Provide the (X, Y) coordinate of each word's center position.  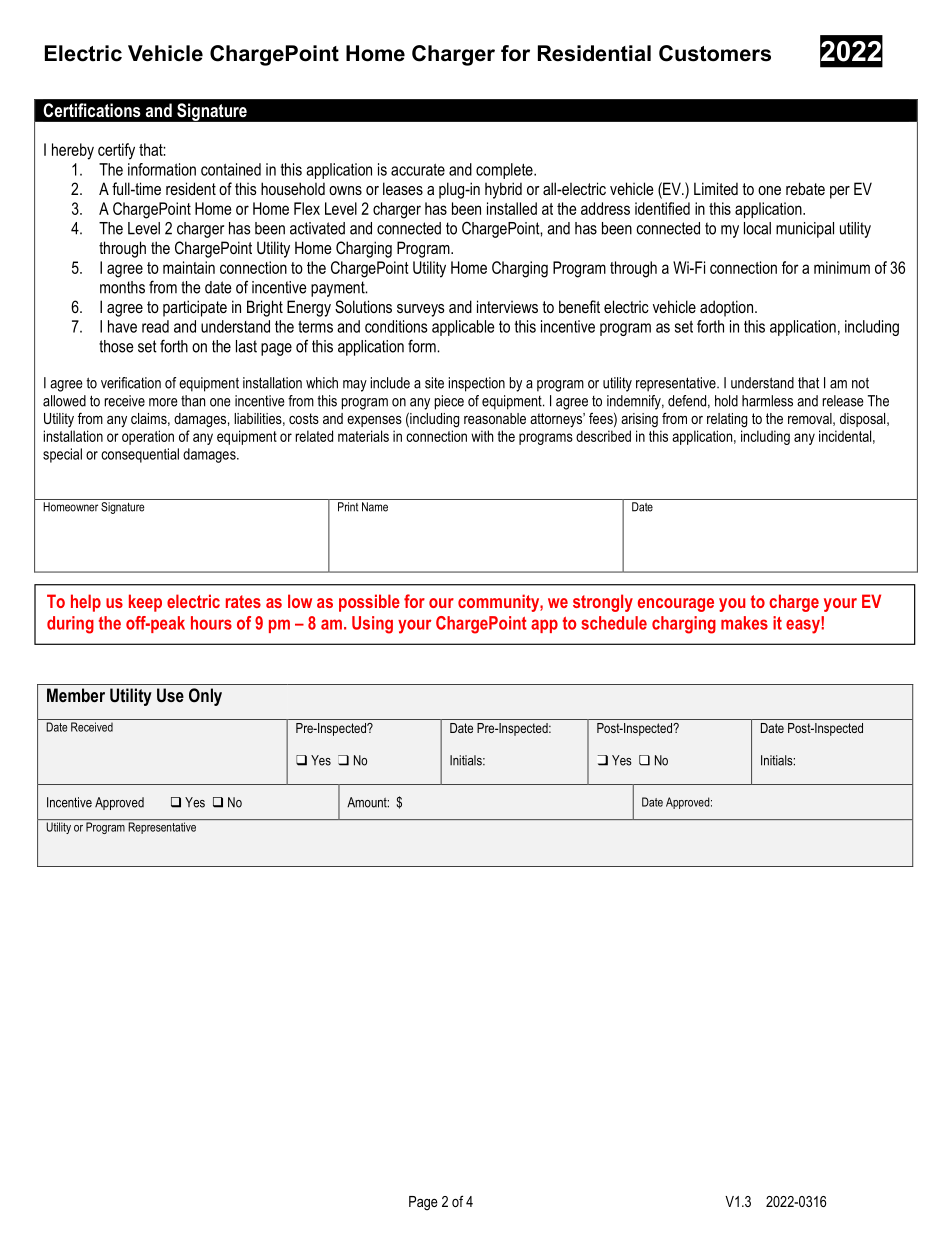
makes (744, 623)
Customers (715, 53)
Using (372, 625)
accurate (418, 170)
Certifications (92, 110)
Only (205, 697)
